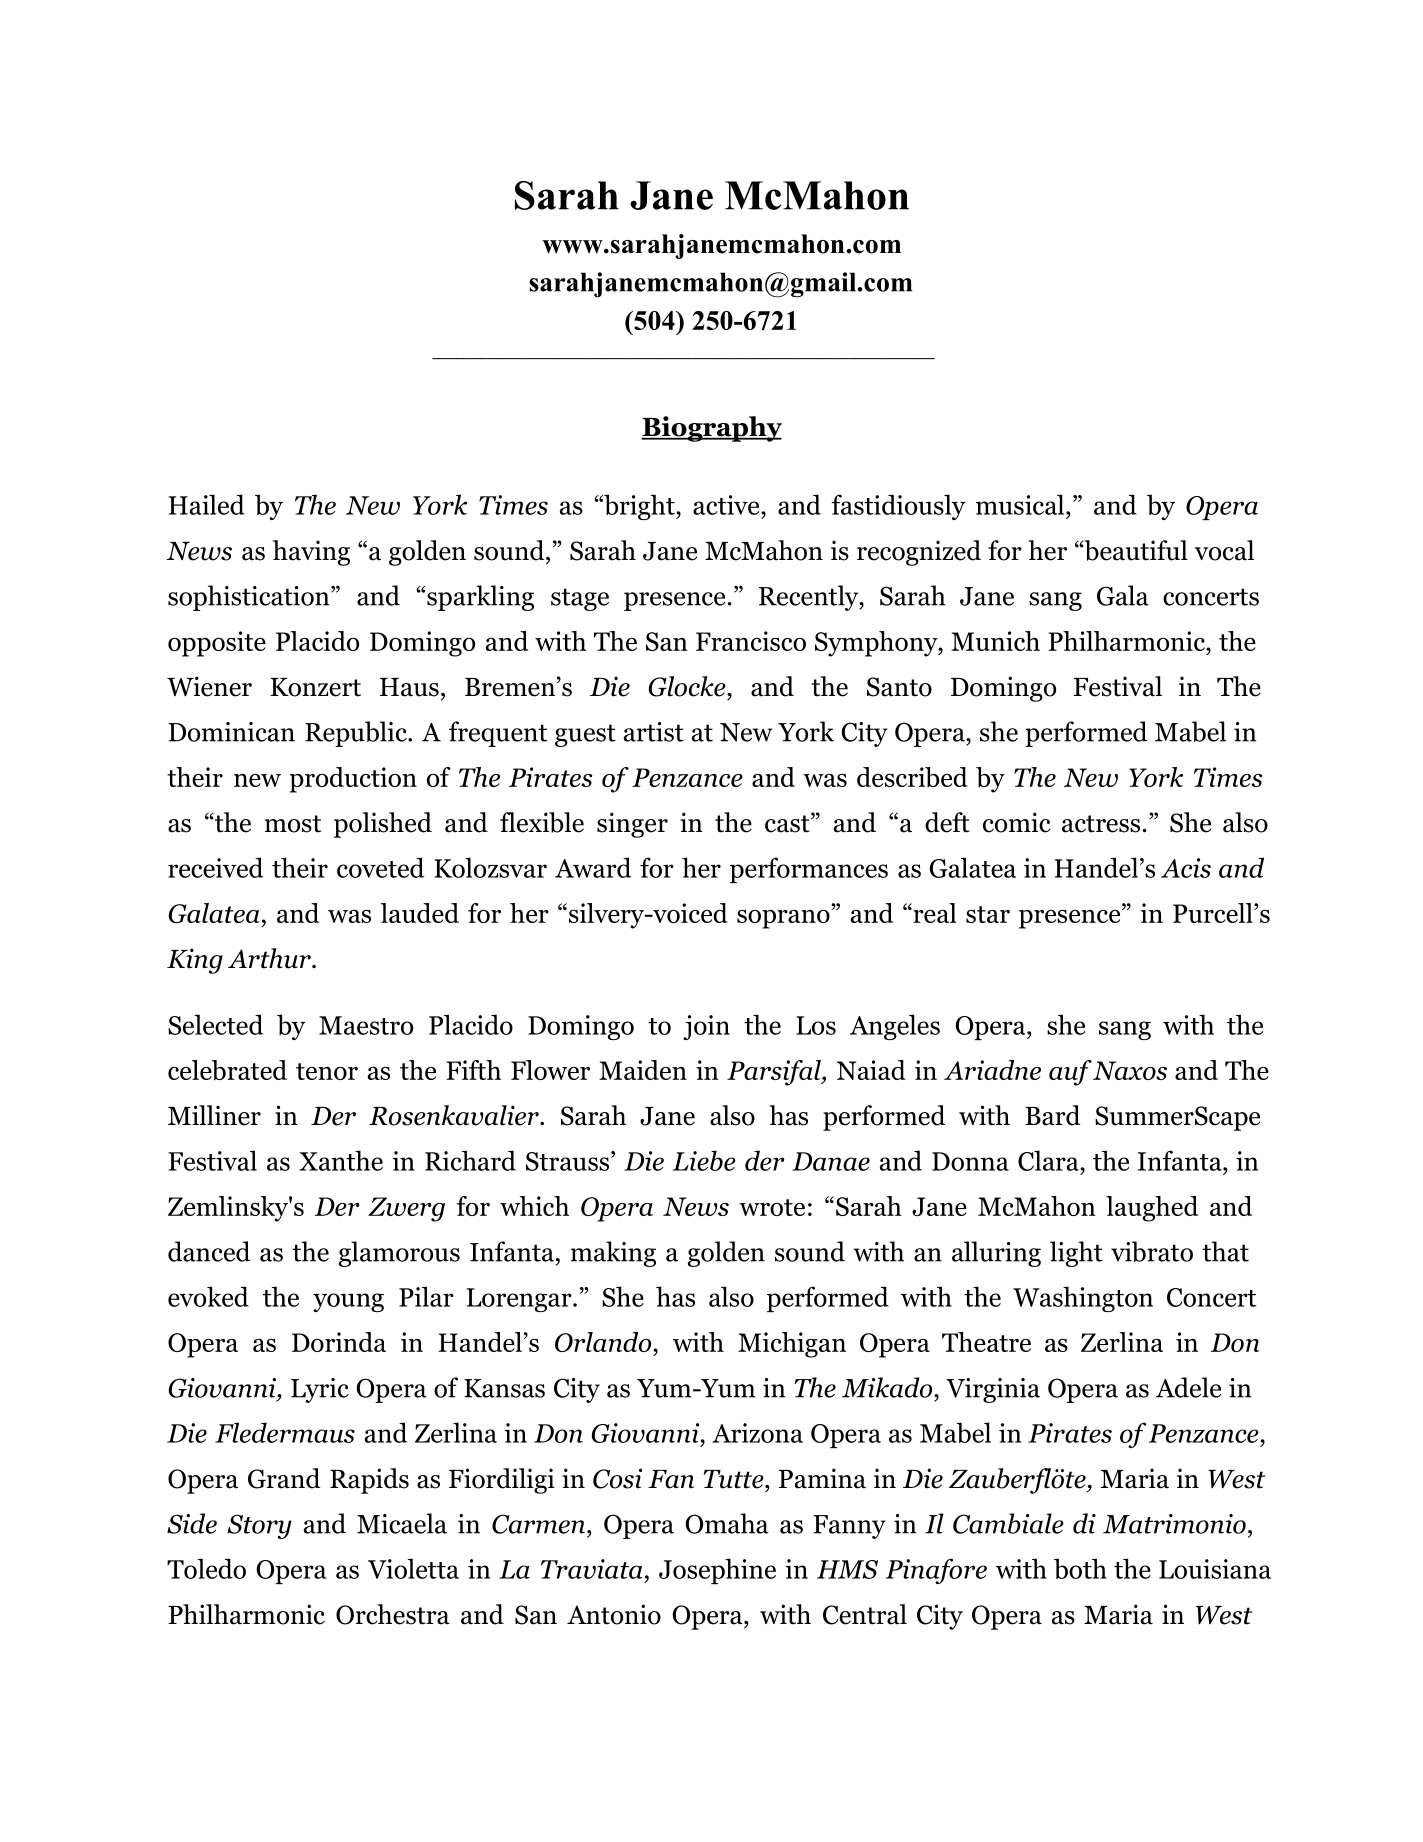  Describe the element at coordinates (207, 504) in the screenshot. I see `Hailed` at that location.
